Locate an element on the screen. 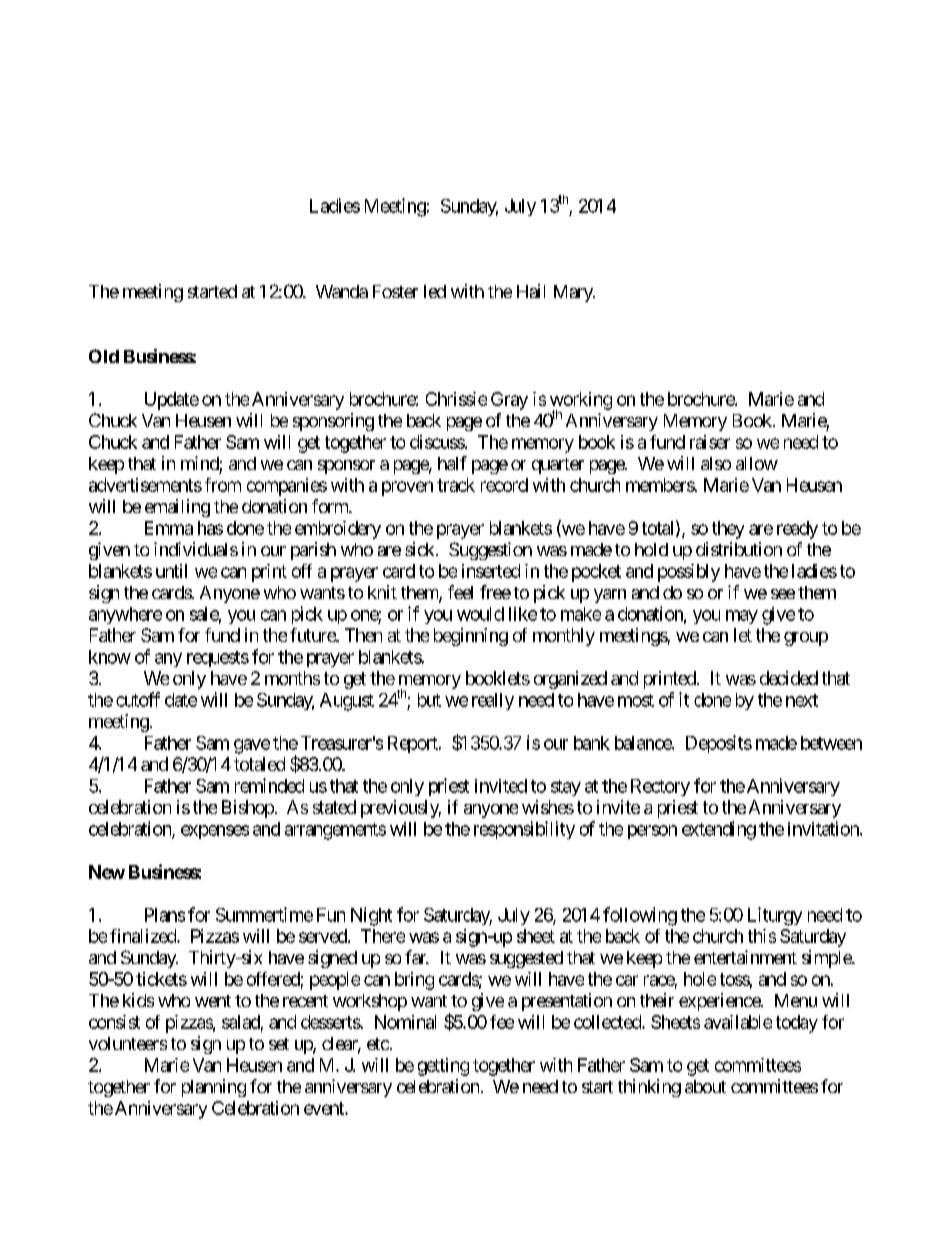 Image resolution: width=952 pixels, height=1233 pixels. extending is located at coordinates (719, 830).
